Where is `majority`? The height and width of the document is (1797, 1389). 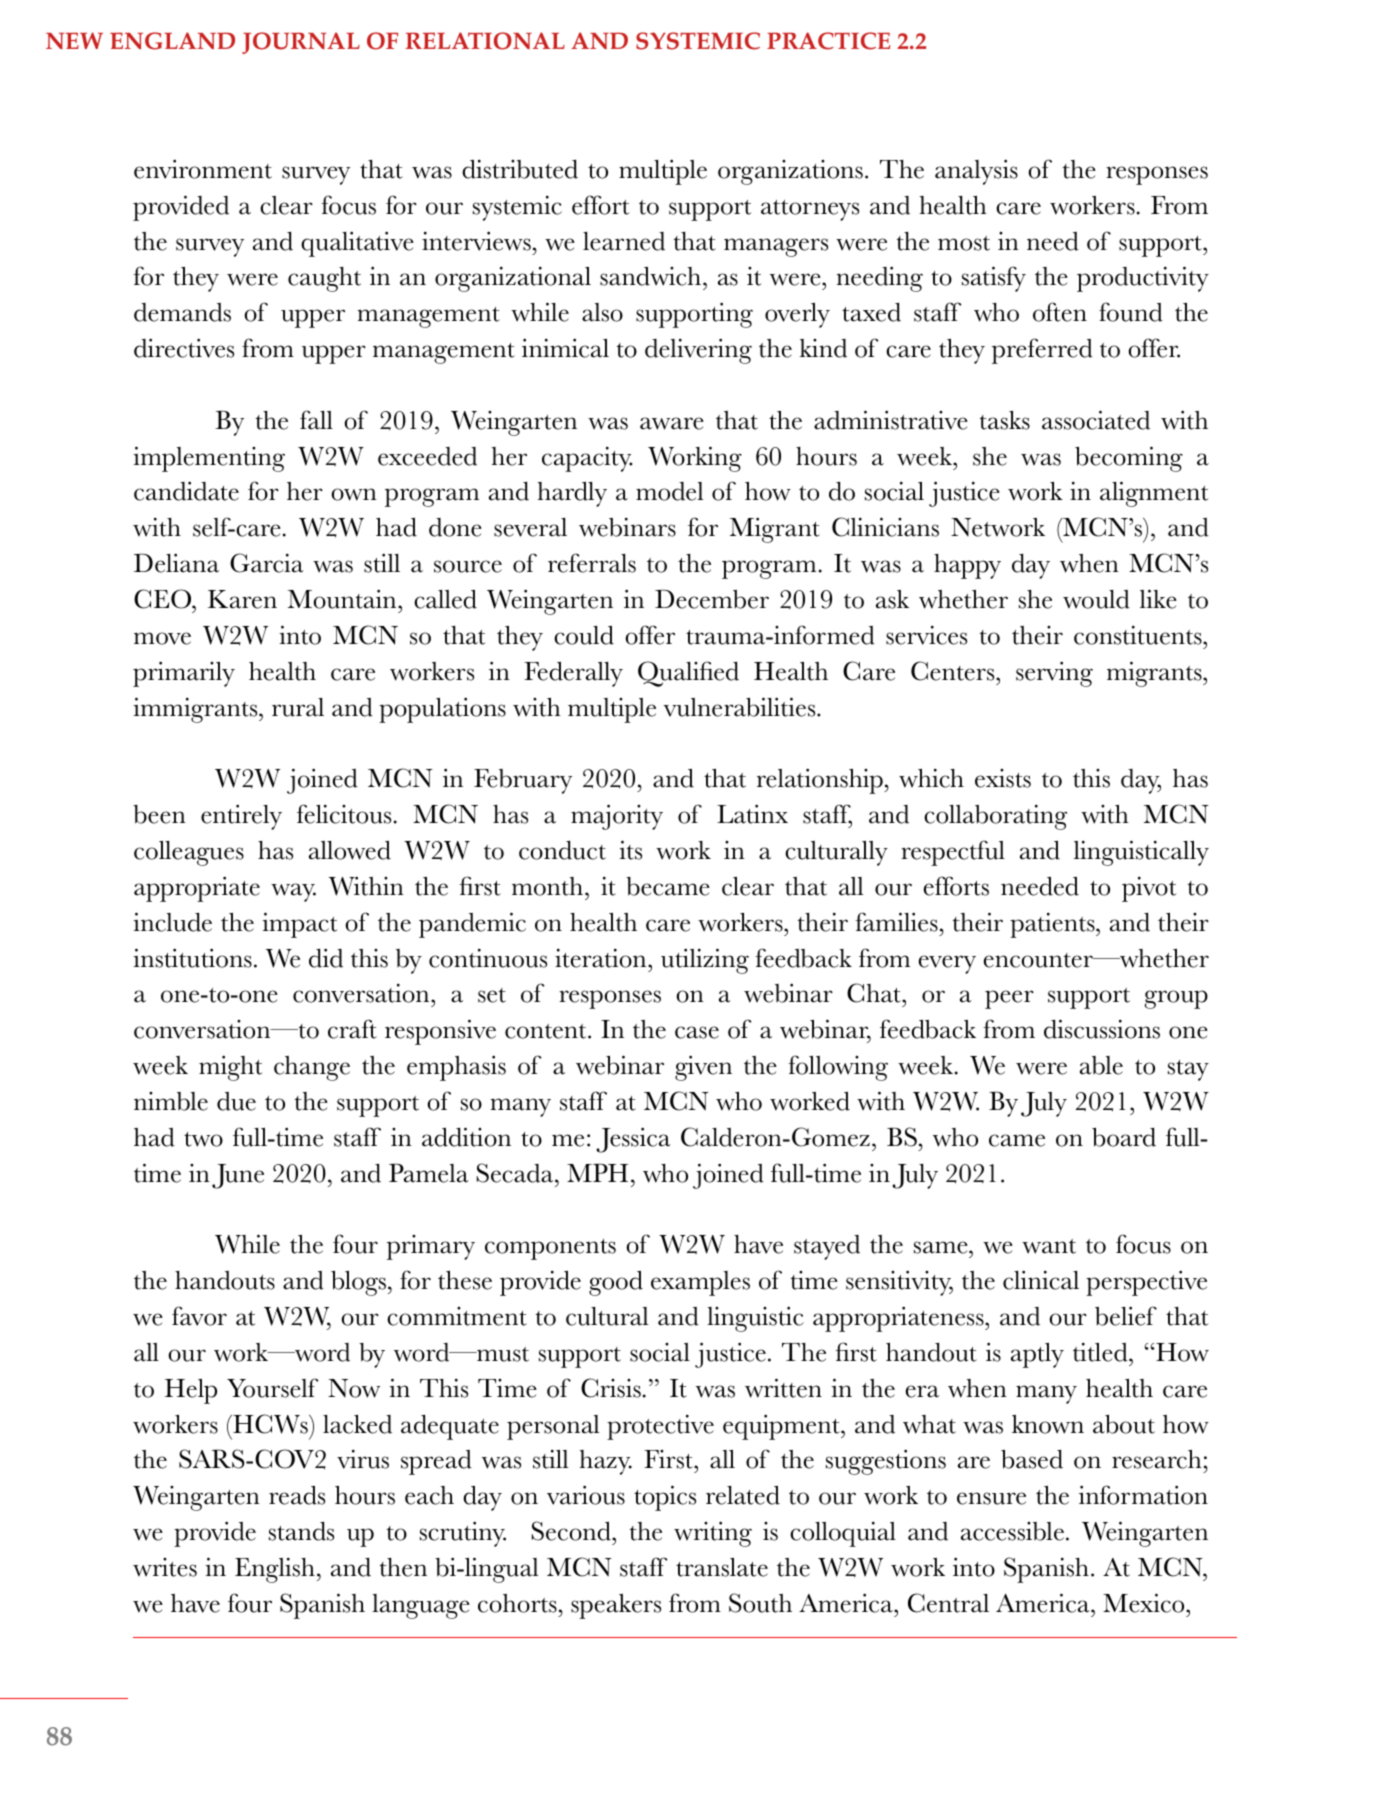 majority is located at coordinates (617, 817).
